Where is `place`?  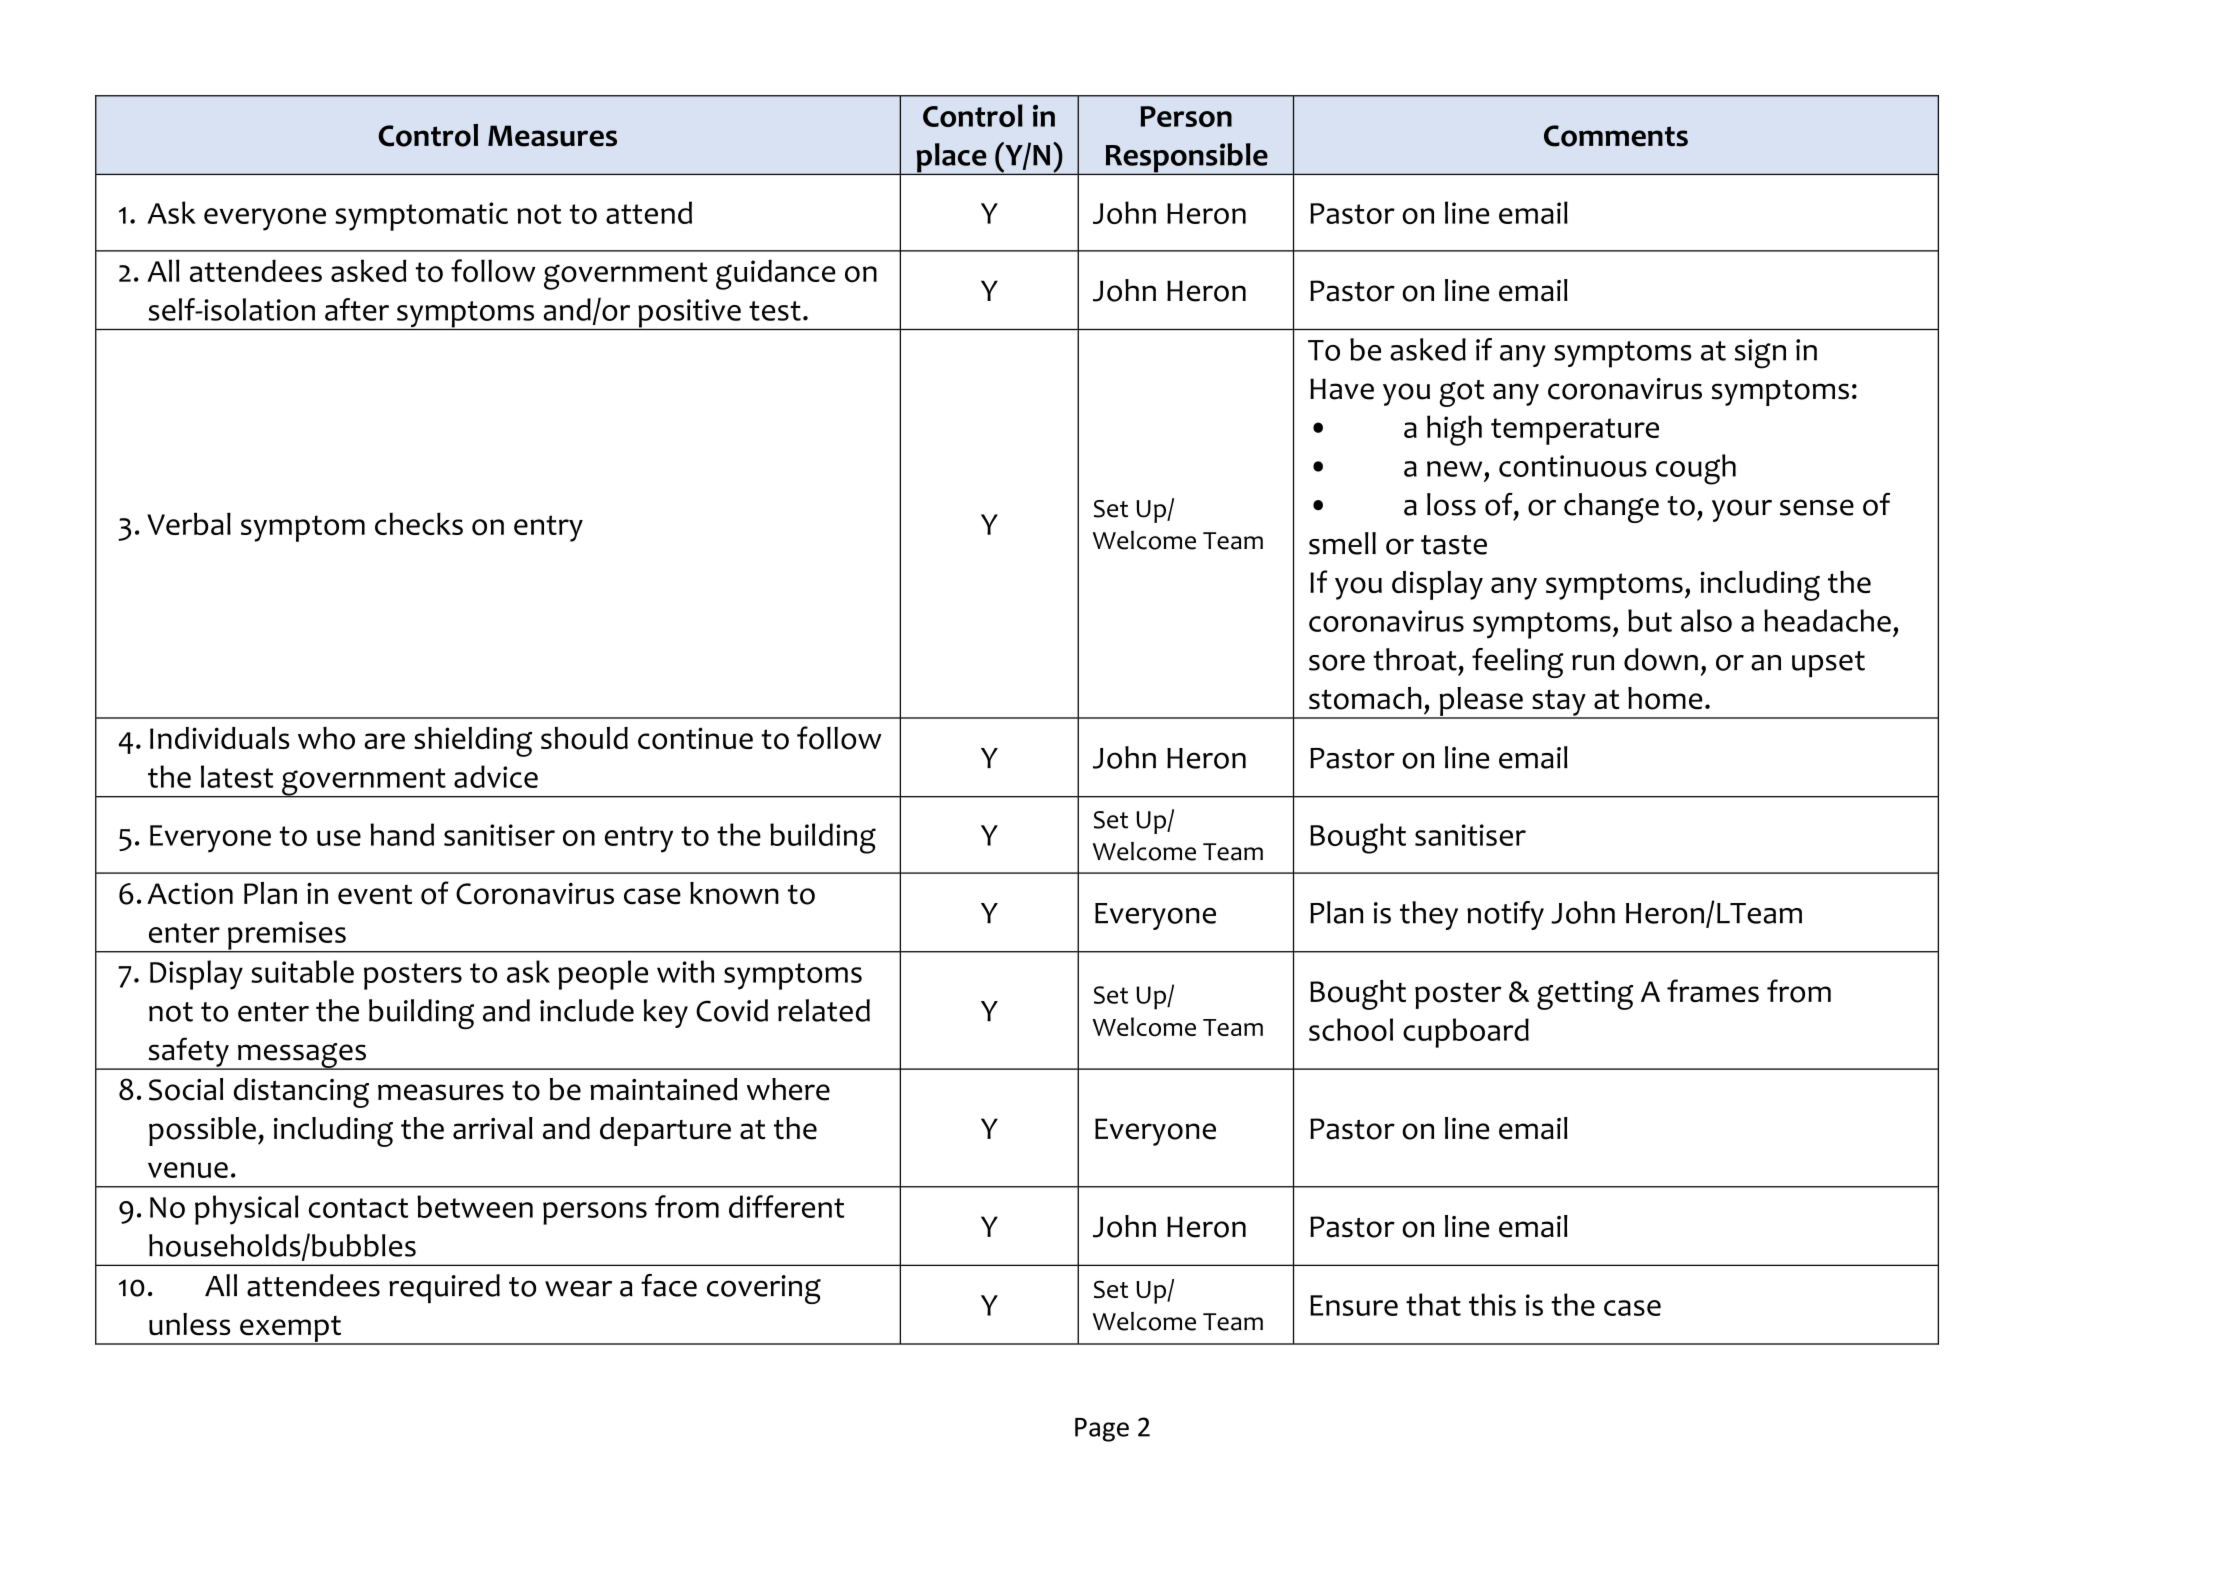 place is located at coordinates (951, 159).
